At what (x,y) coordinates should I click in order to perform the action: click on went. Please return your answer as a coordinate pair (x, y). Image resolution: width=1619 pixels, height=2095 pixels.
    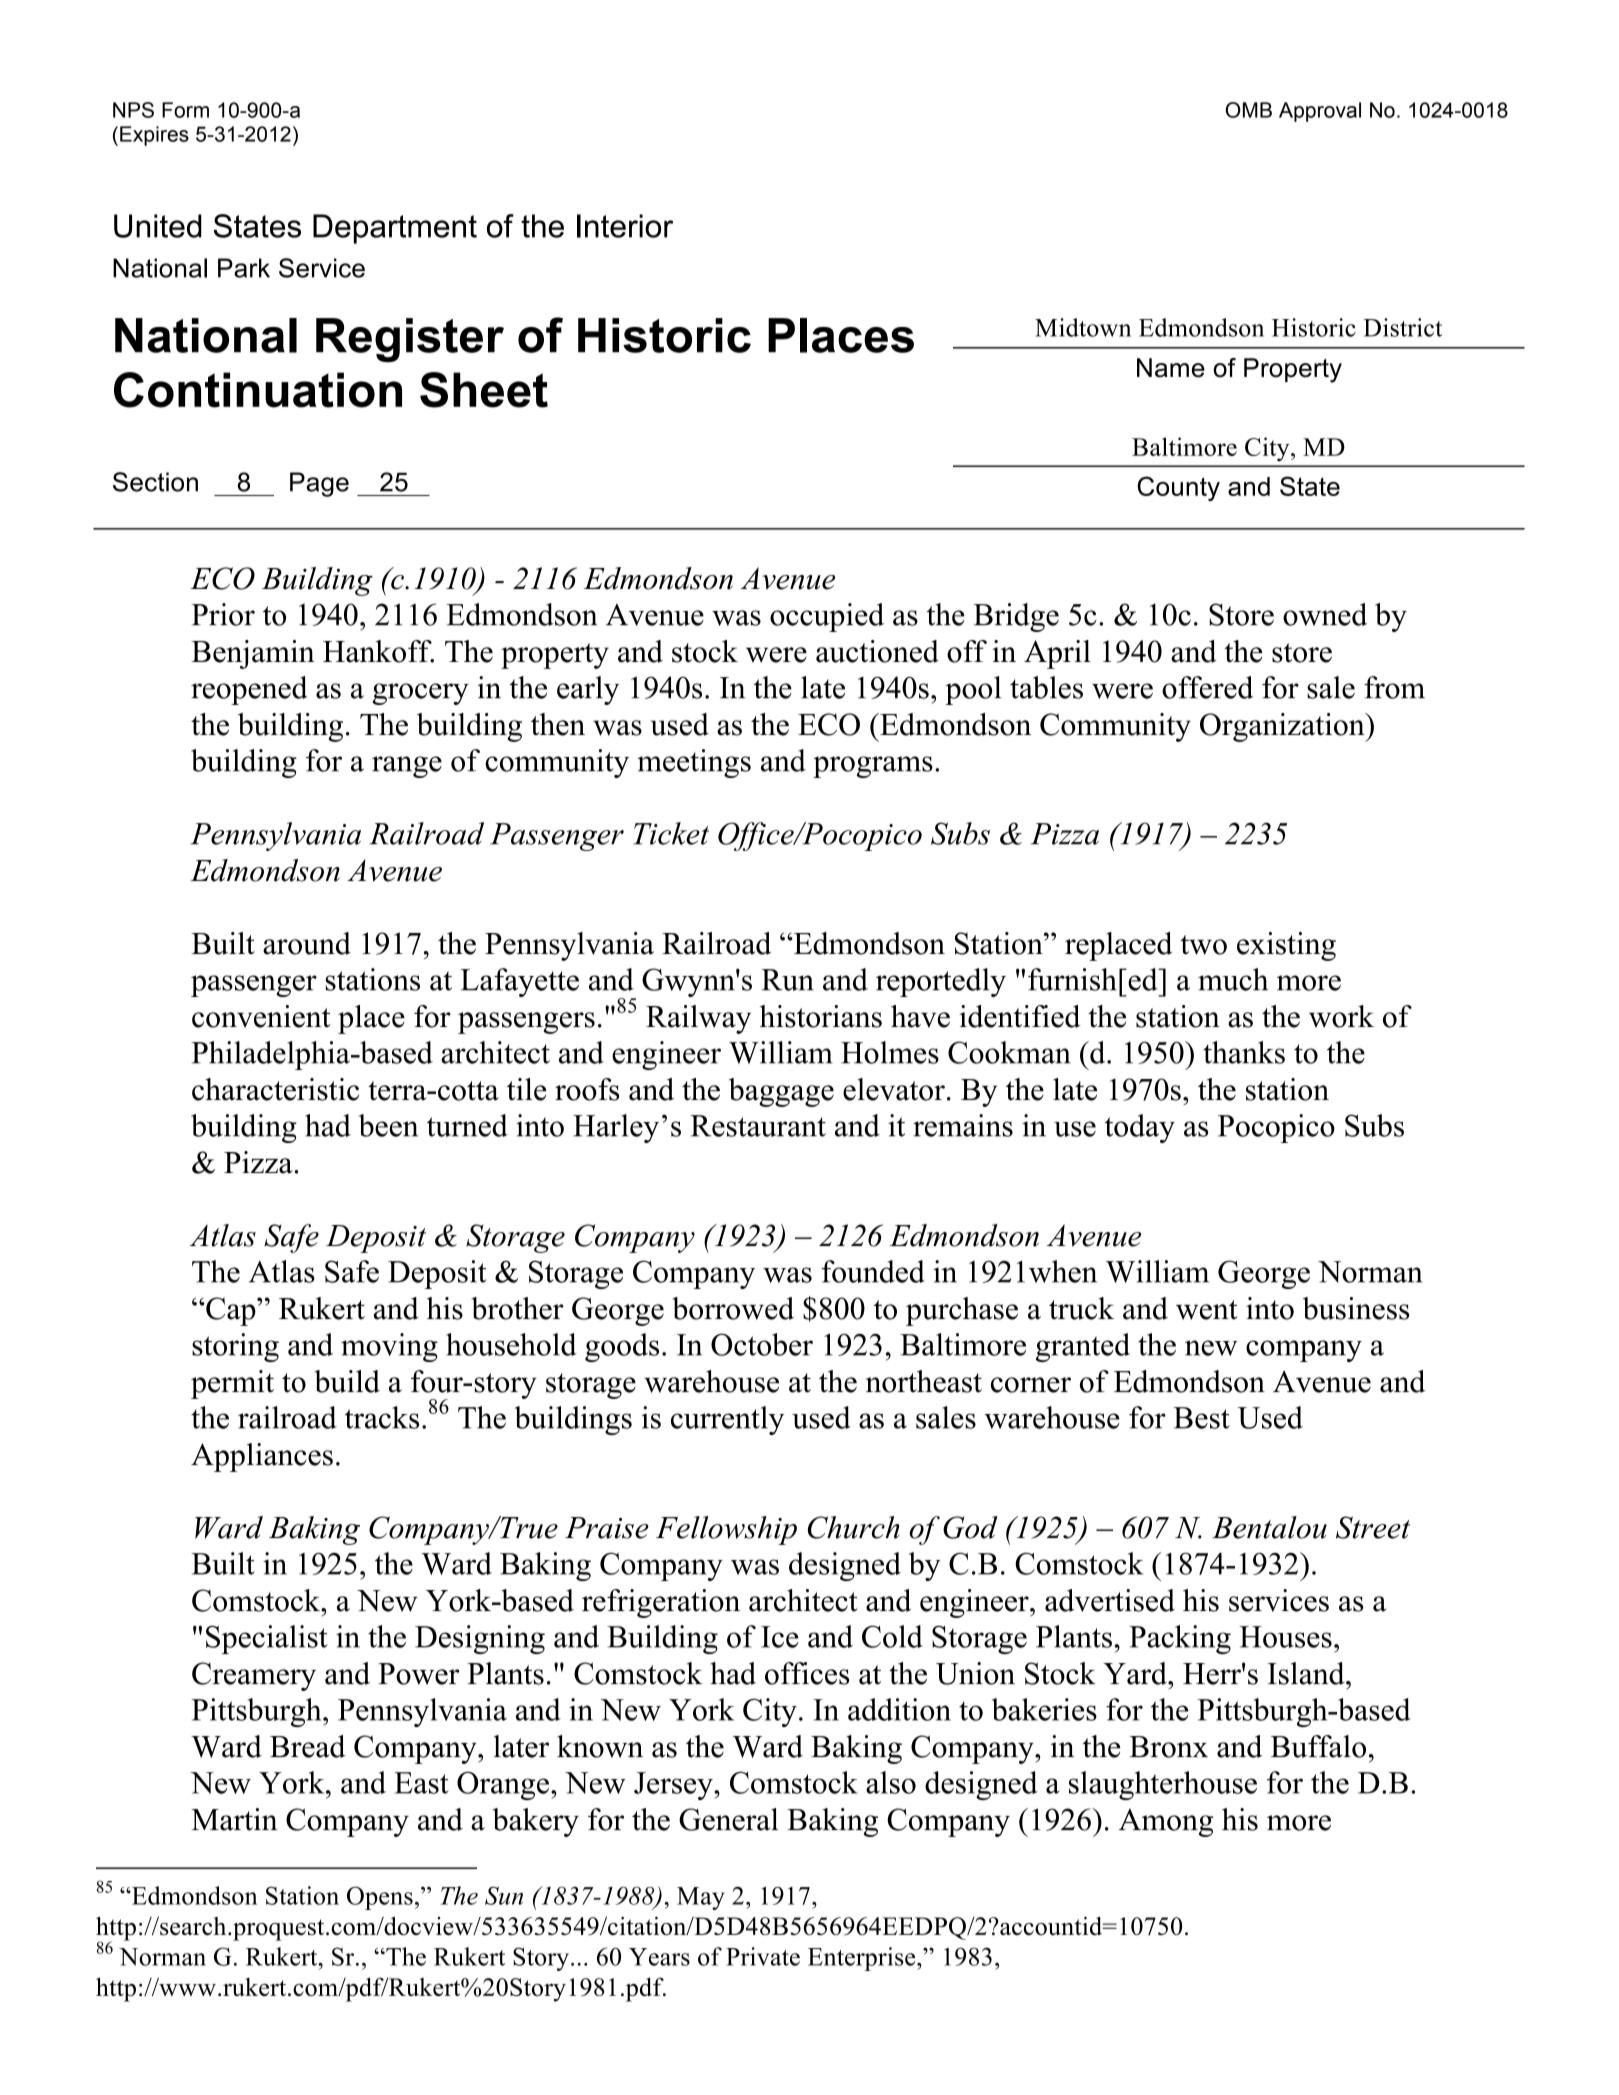
    Looking at the image, I should click on (1207, 1310).
